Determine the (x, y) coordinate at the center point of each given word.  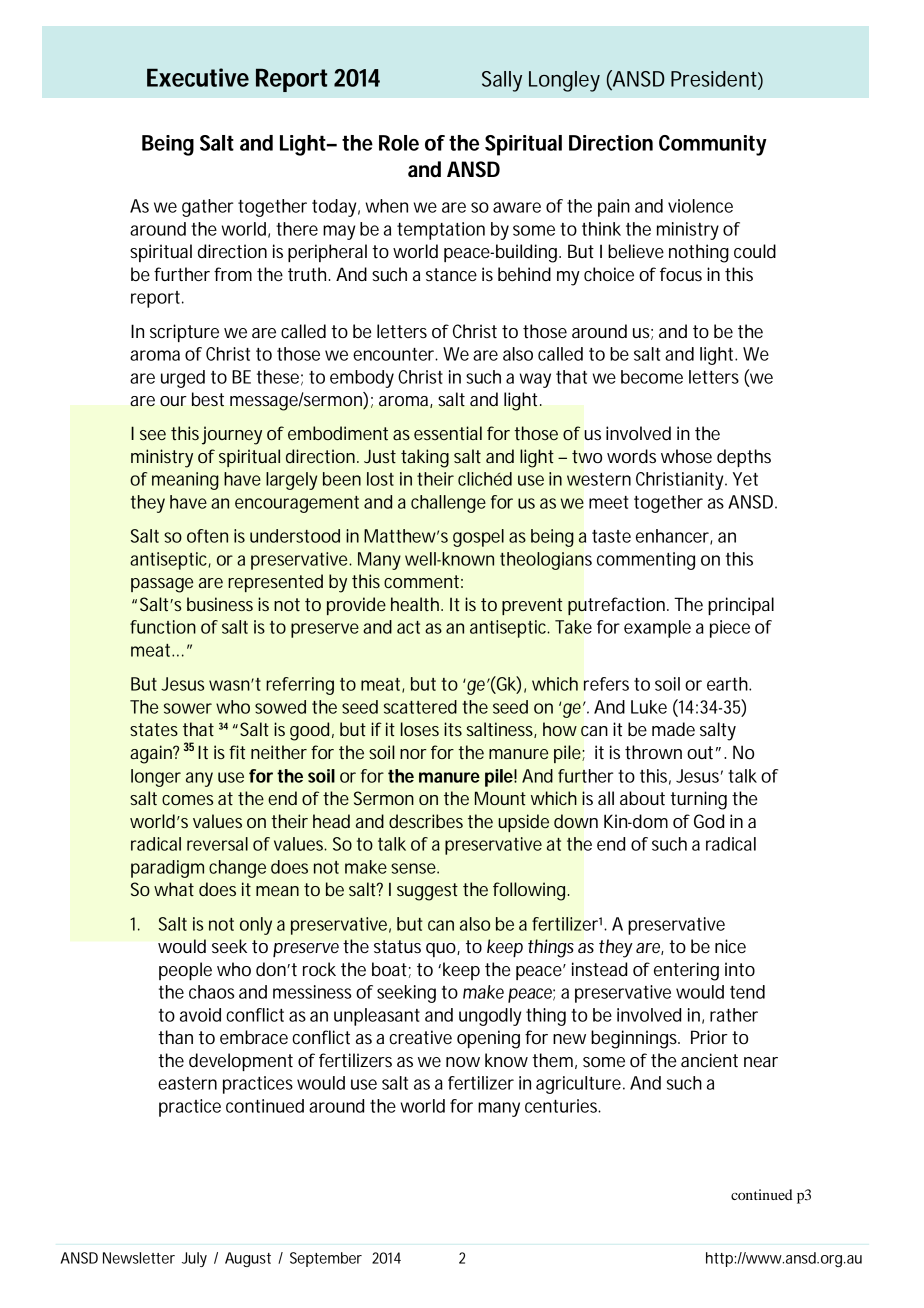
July (194, 1259)
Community (713, 145)
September (326, 1259)
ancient (709, 1060)
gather (208, 208)
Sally (502, 81)
